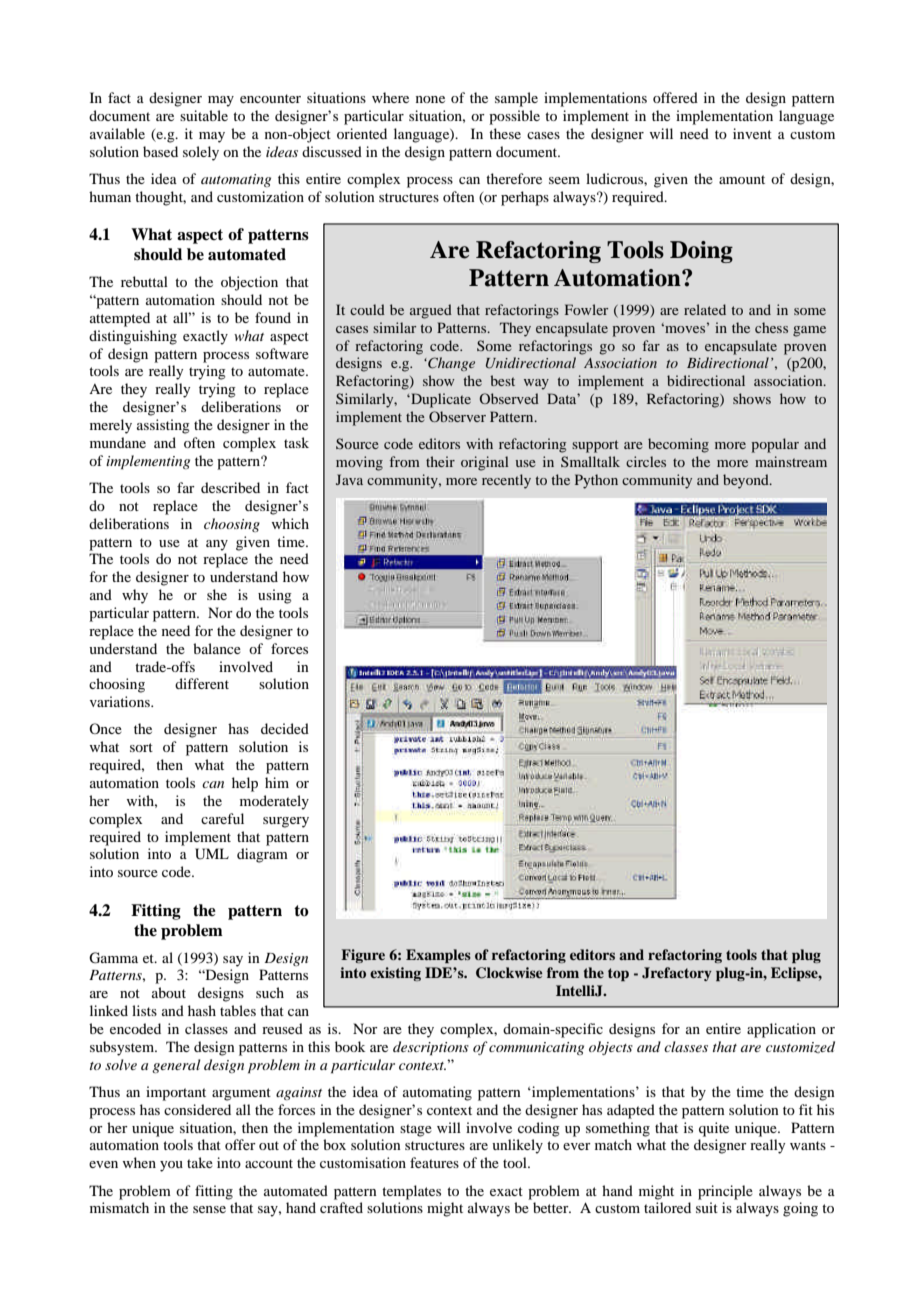 Image resolution: width=924 pixels, height=1308 pixels. What do you see at coordinates (450, 364) in the document?
I see `Change` at bounding box center [450, 364].
